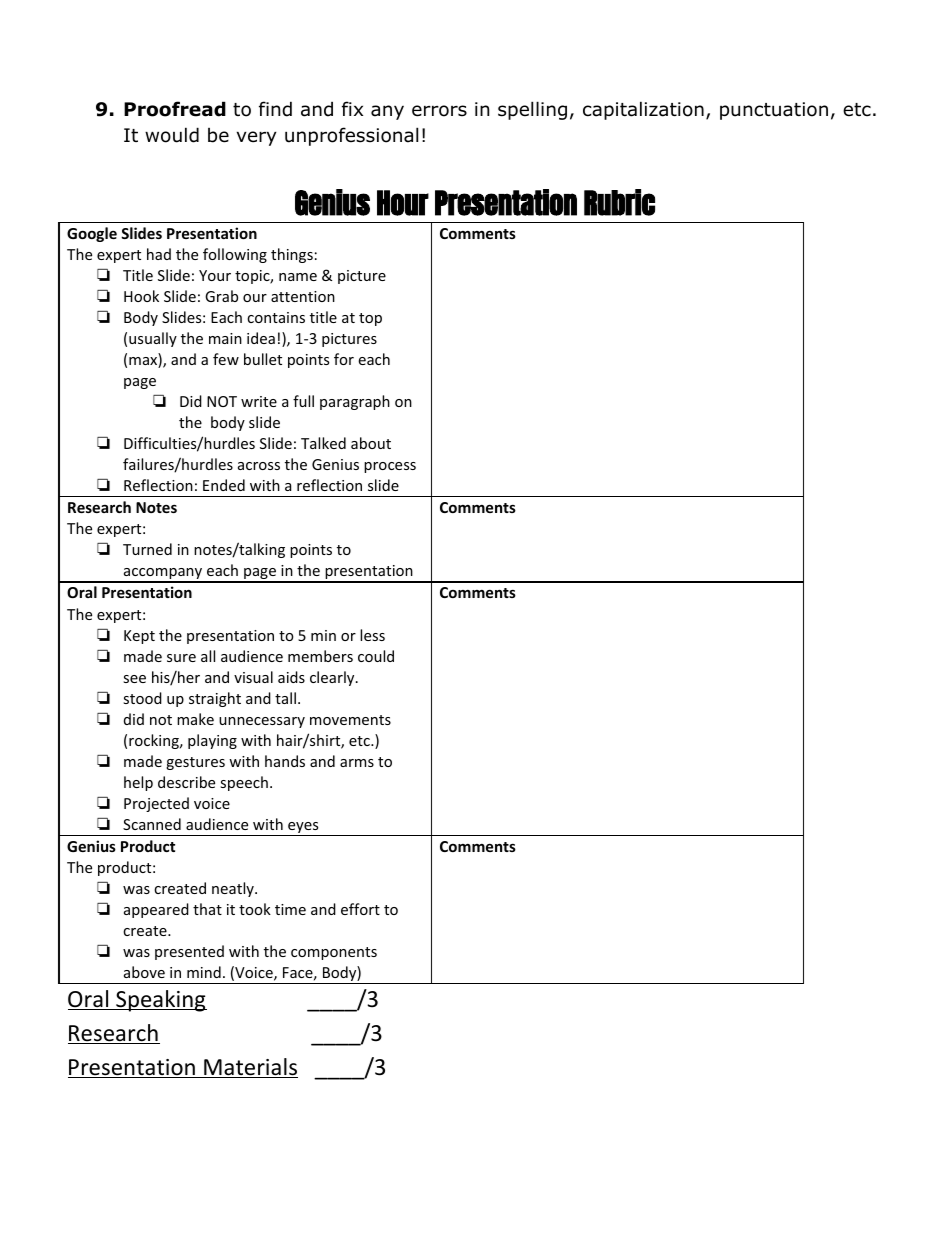 The height and width of the image is (1233, 952). Describe the element at coordinates (371, 443) in the image. I see `about` at that location.
